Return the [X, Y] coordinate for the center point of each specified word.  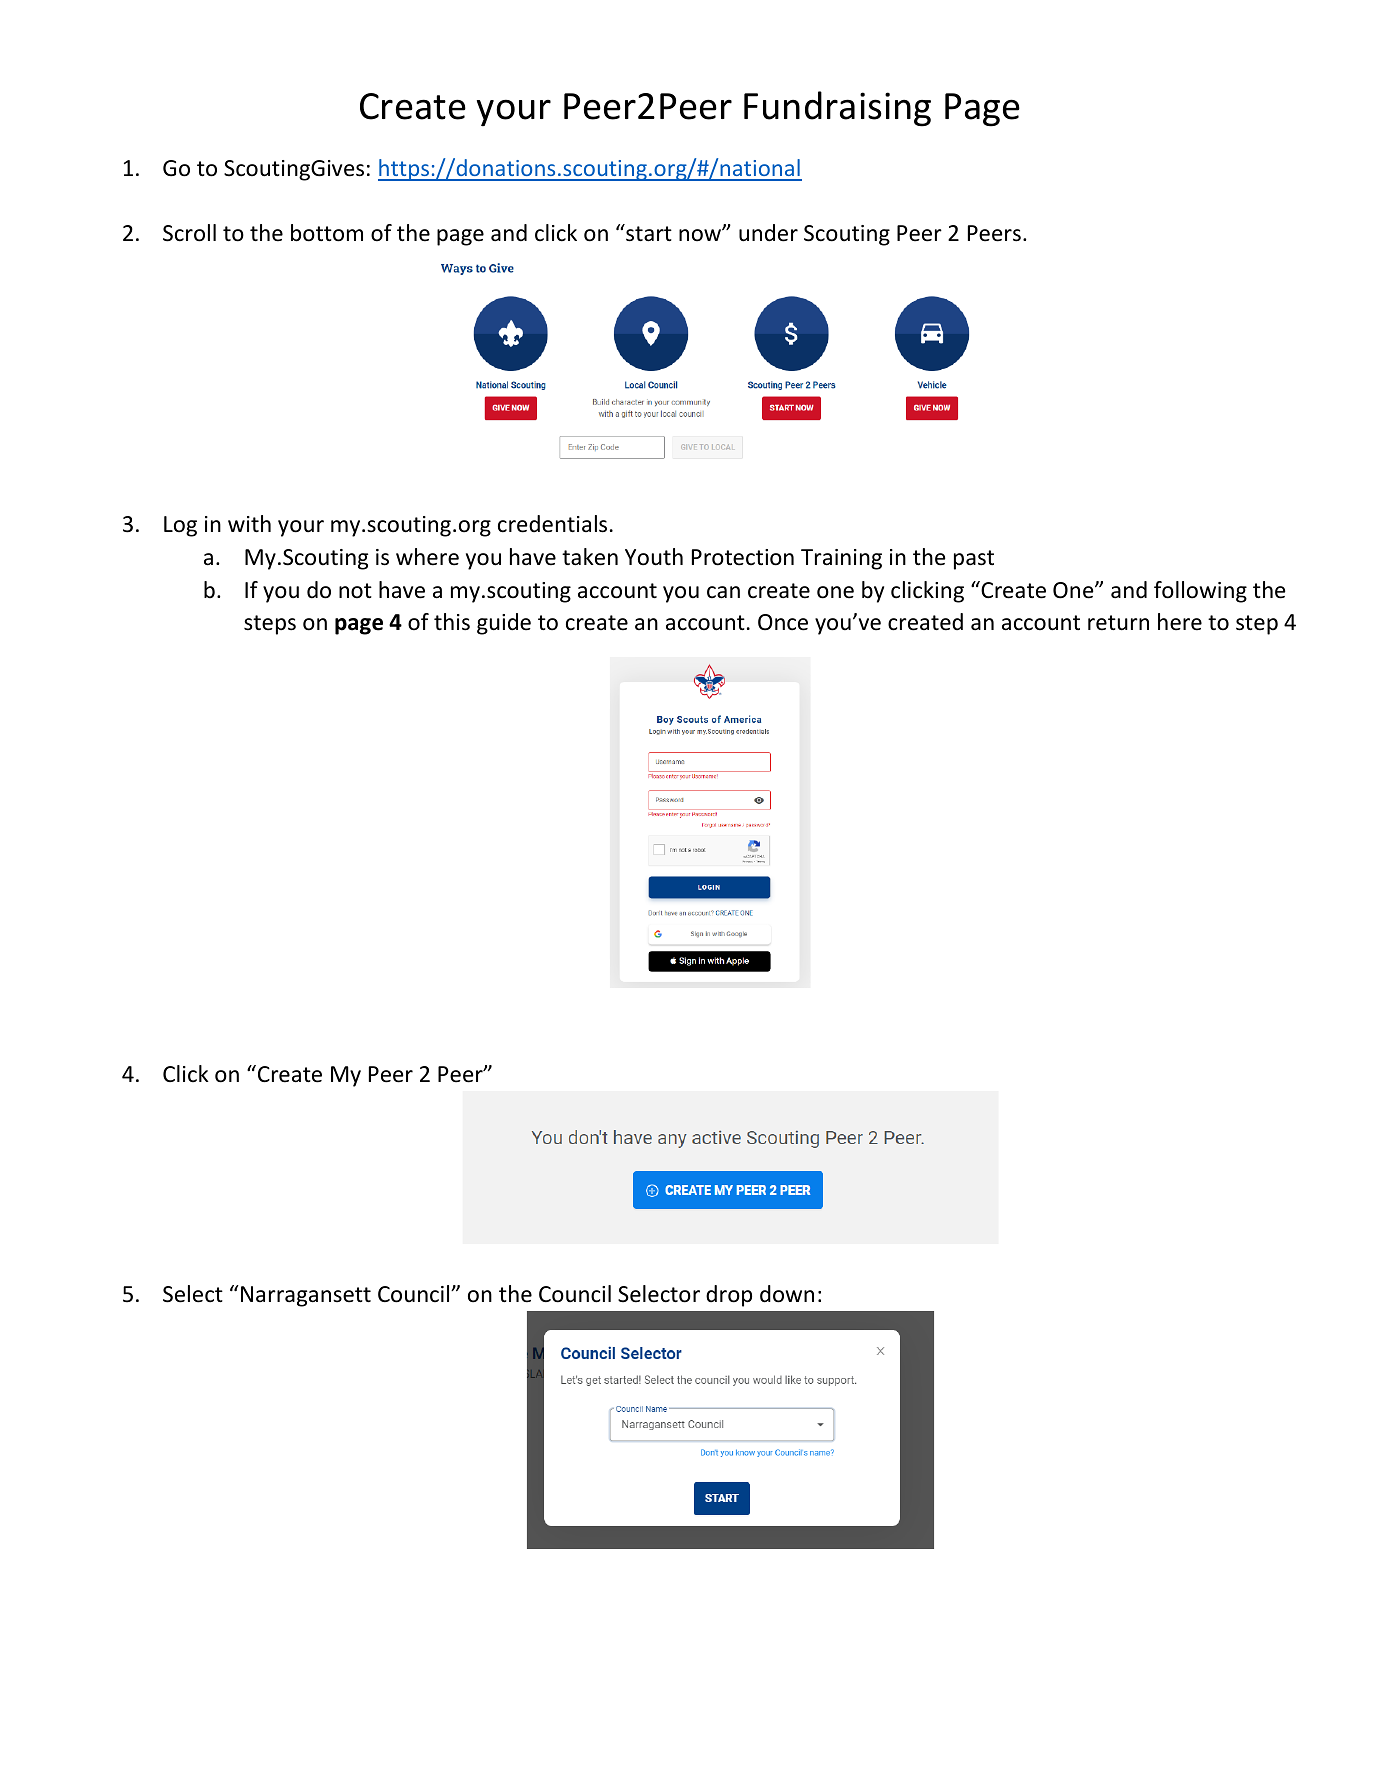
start [648, 233]
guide [504, 624]
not [355, 591]
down [787, 1294]
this [452, 622]
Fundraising [837, 109]
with [249, 523]
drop [729, 1296]
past [974, 560]
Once [783, 622]
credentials [552, 524]
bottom [327, 233]
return [1118, 623]
